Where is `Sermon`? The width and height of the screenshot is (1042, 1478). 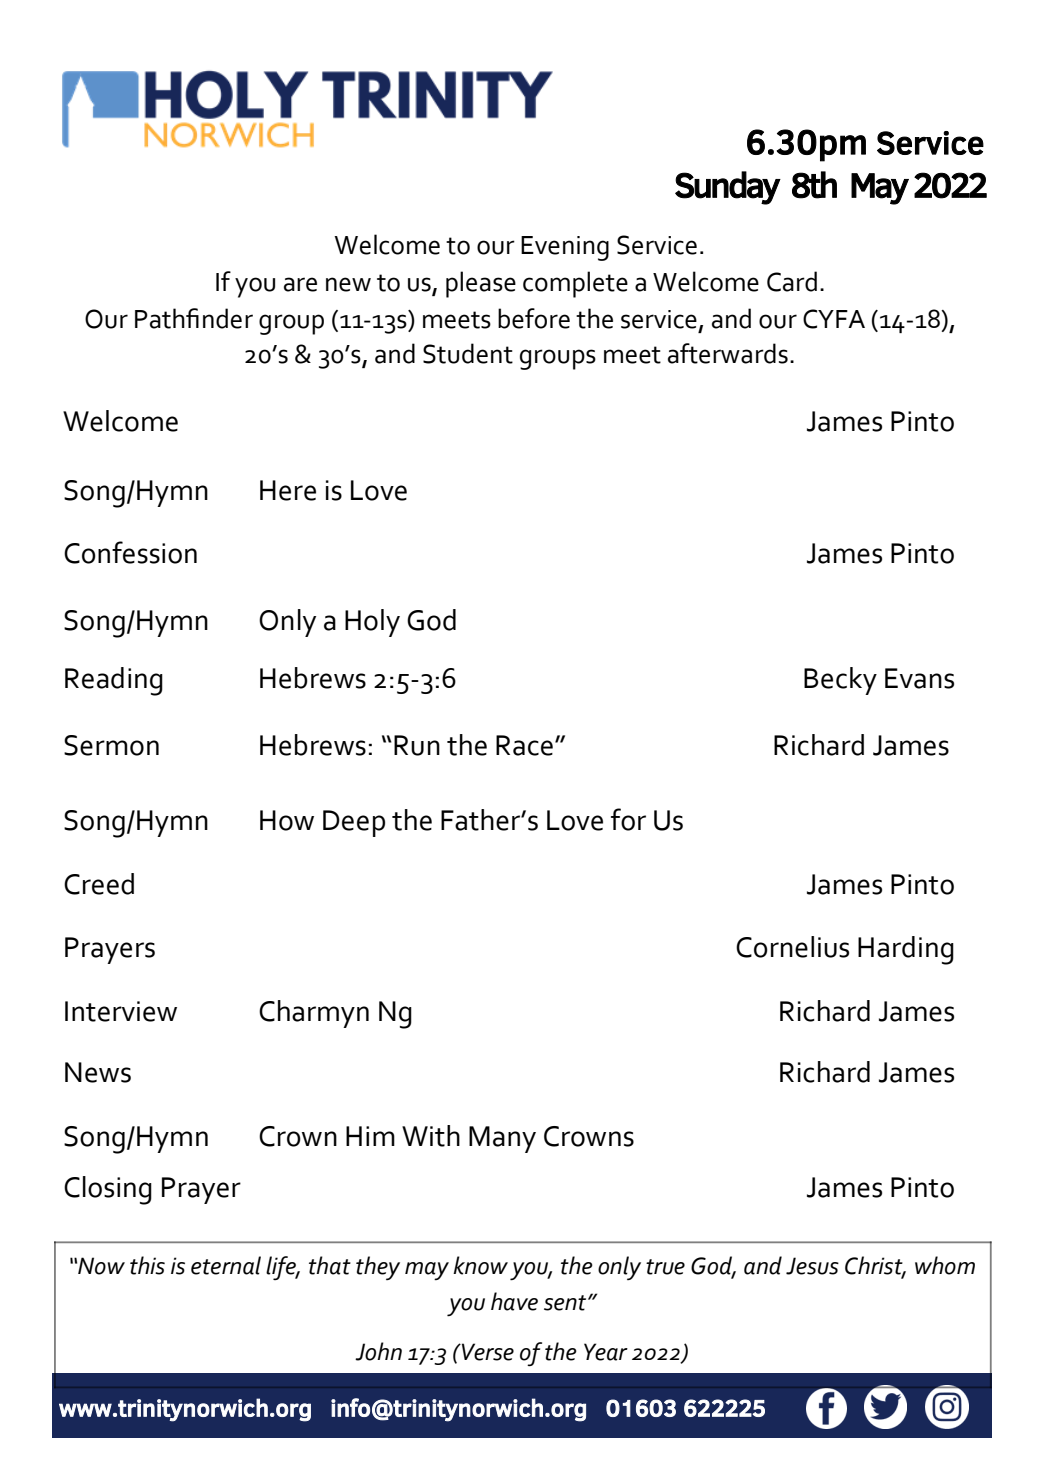
Sermon is located at coordinates (111, 745).
